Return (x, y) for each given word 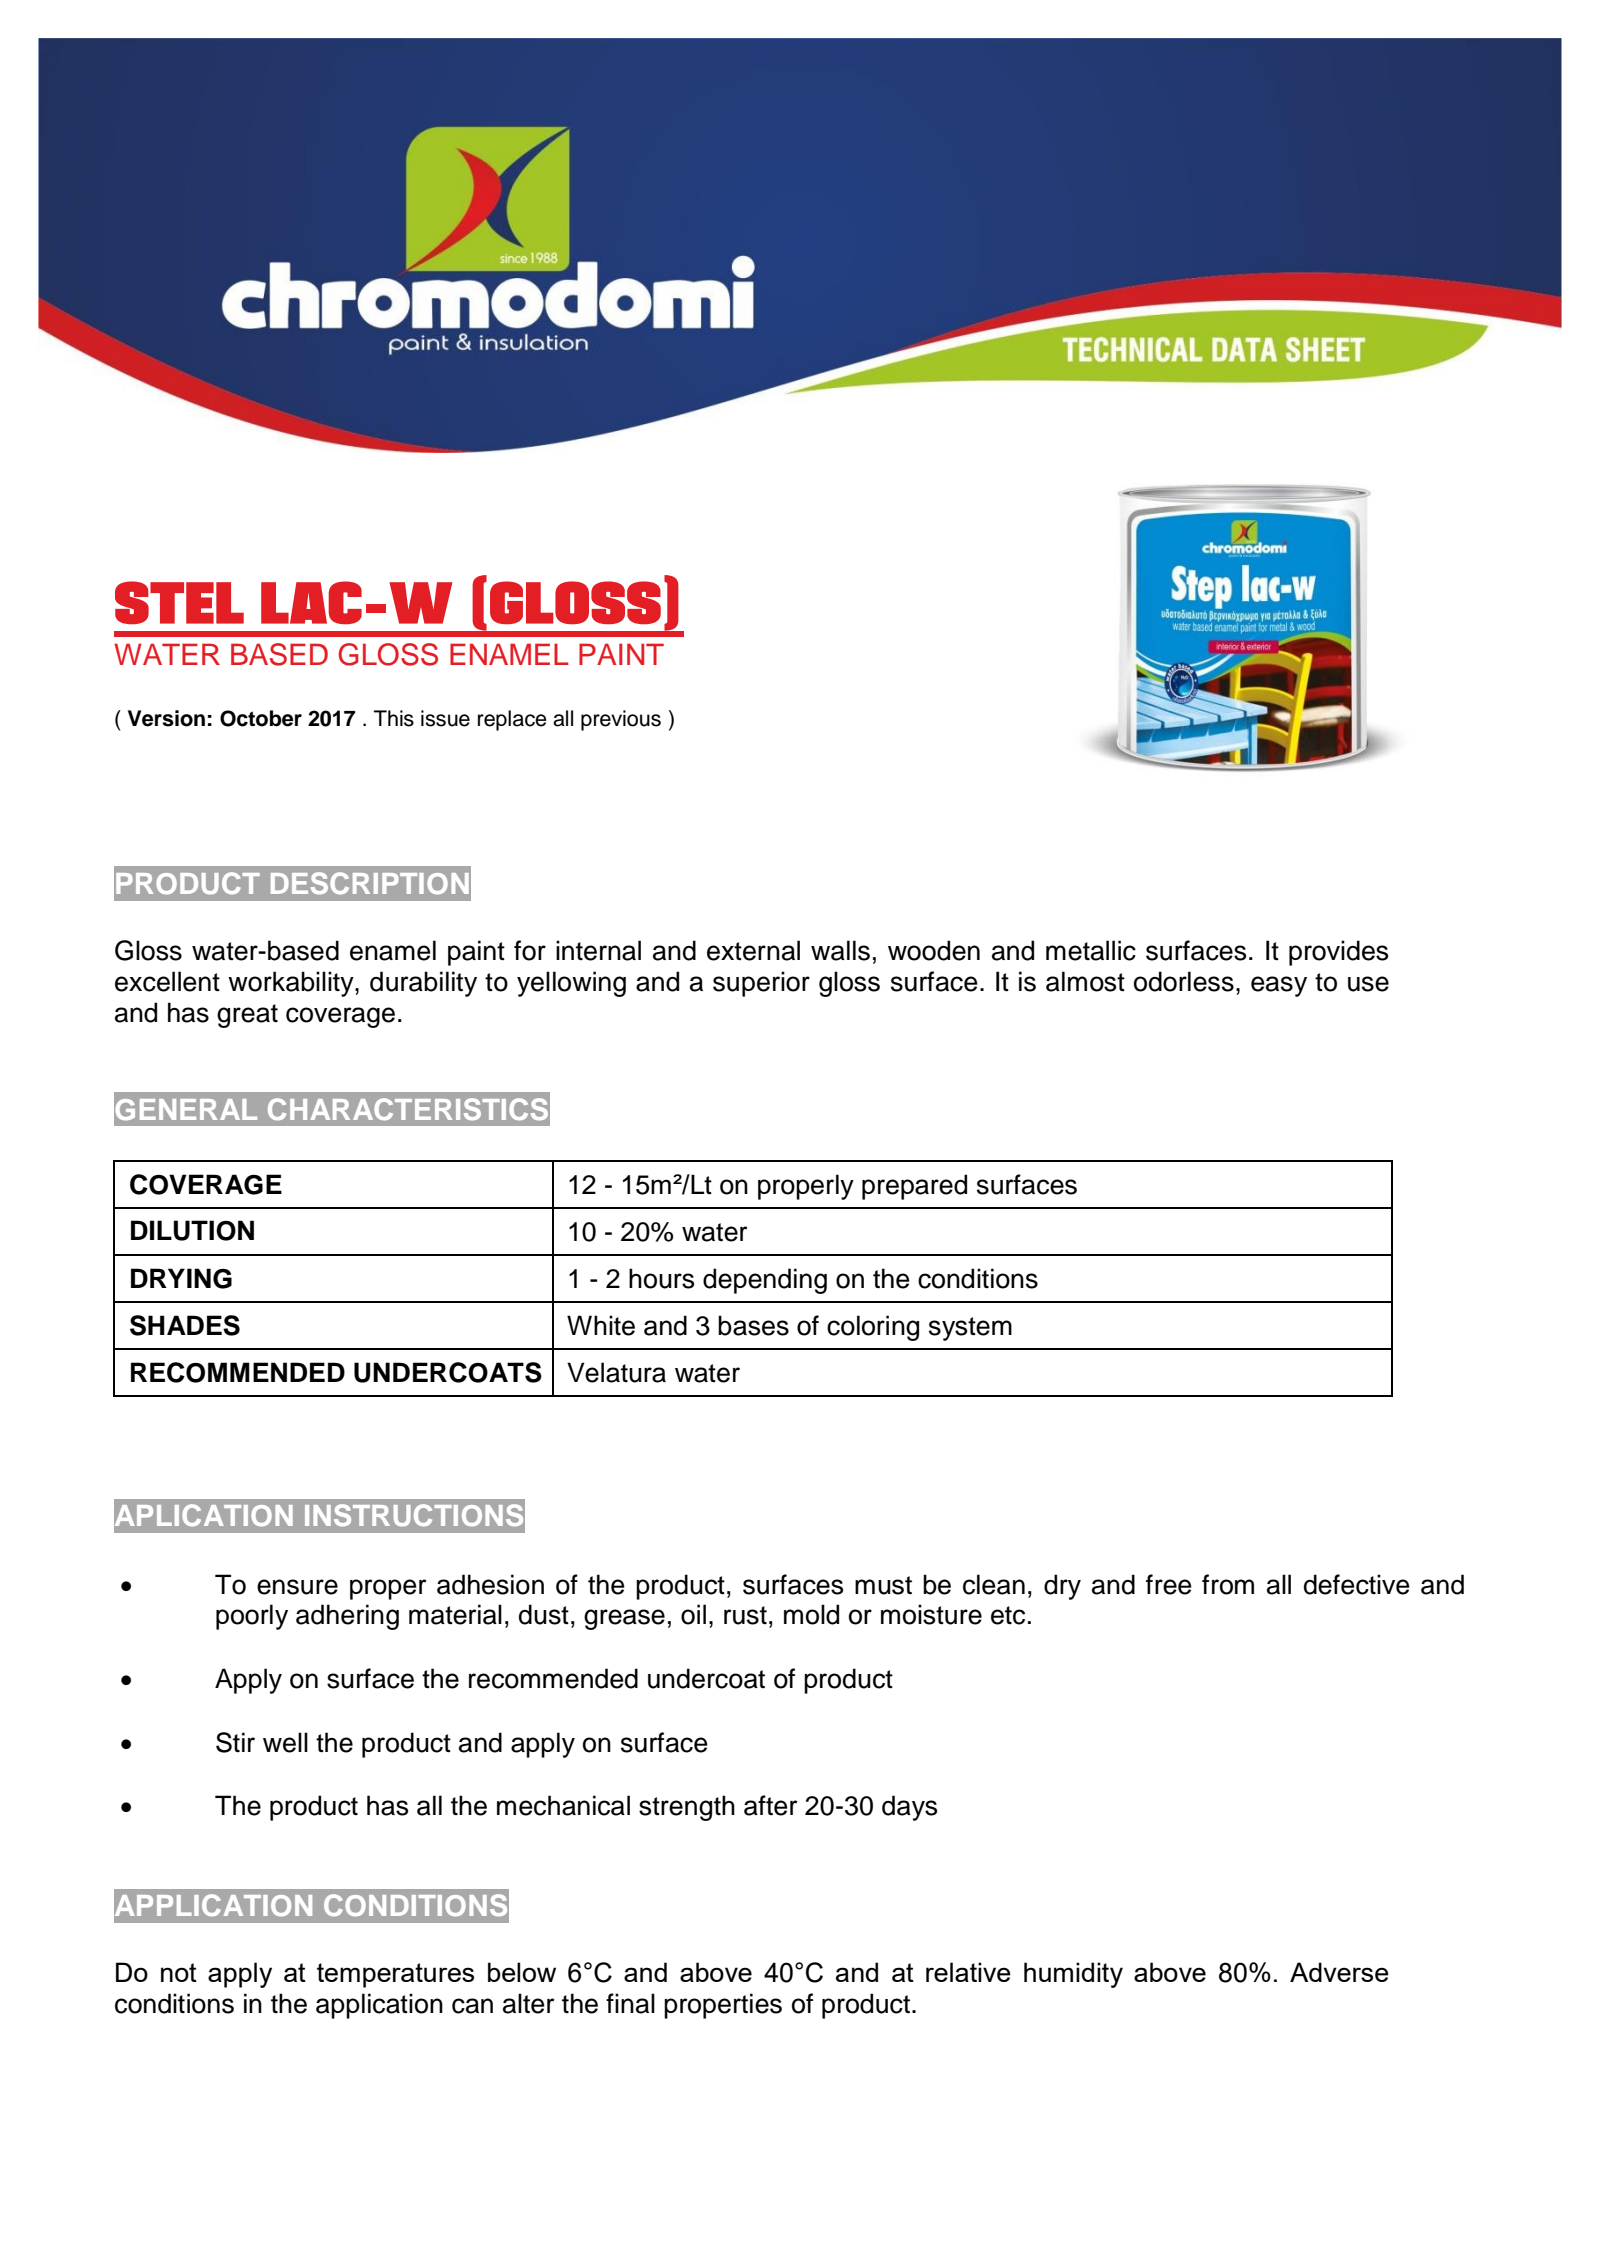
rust (745, 1615)
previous (621, 720)
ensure (297, 1587)
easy (1279, 986)
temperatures (395, 1975)
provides (1338, 953)
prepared (914, 1187)
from (1228, 1584)
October (261, 718)
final (630, 2003)
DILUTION (192, 1230)
